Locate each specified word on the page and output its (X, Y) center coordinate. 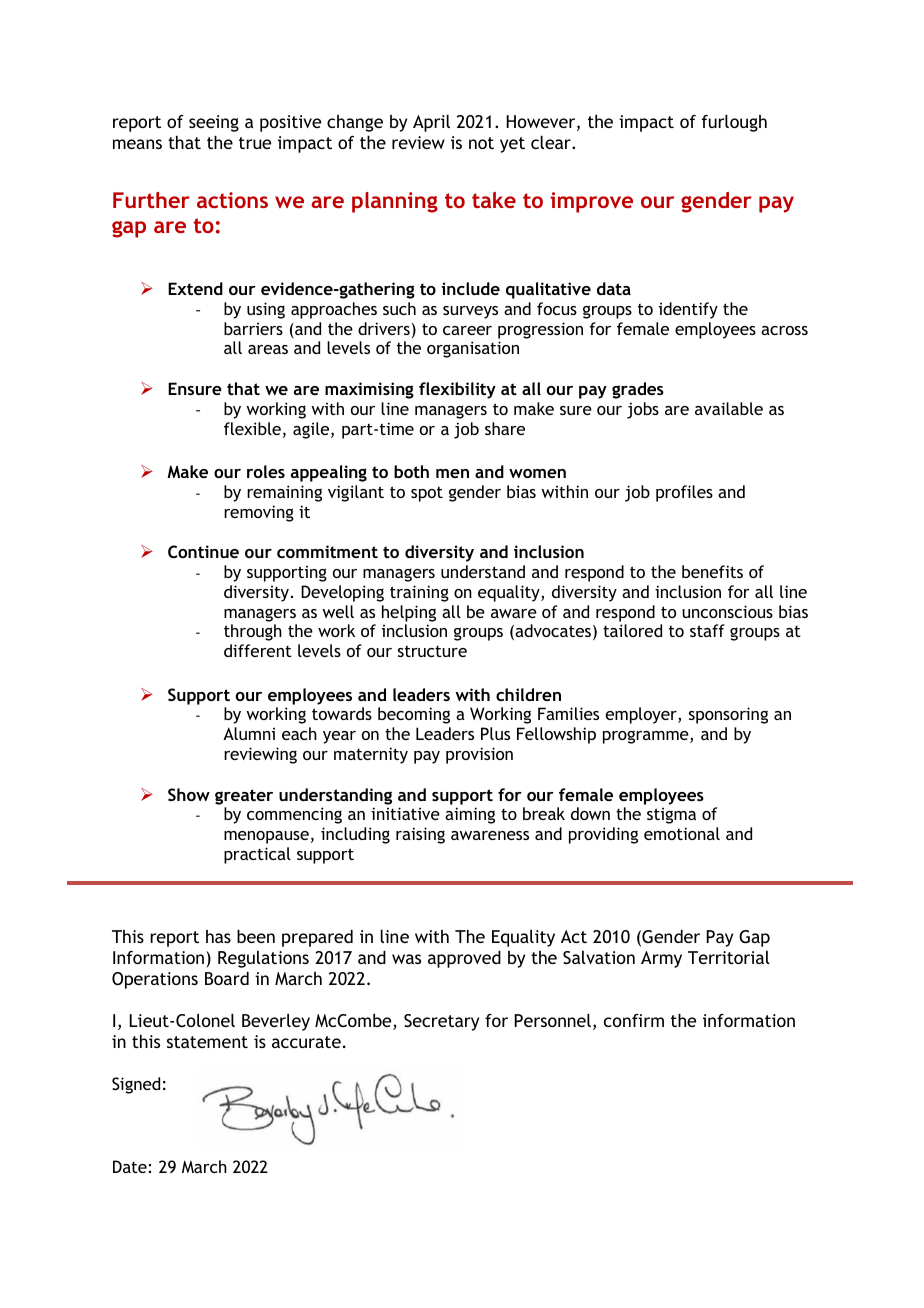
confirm (634, 1020)
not (481, 143)
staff (707, 630)
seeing (214, 123)
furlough (734, 123)
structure (432, 651)
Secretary (441, 1022)
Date (130, 1166)
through (253, 632)
